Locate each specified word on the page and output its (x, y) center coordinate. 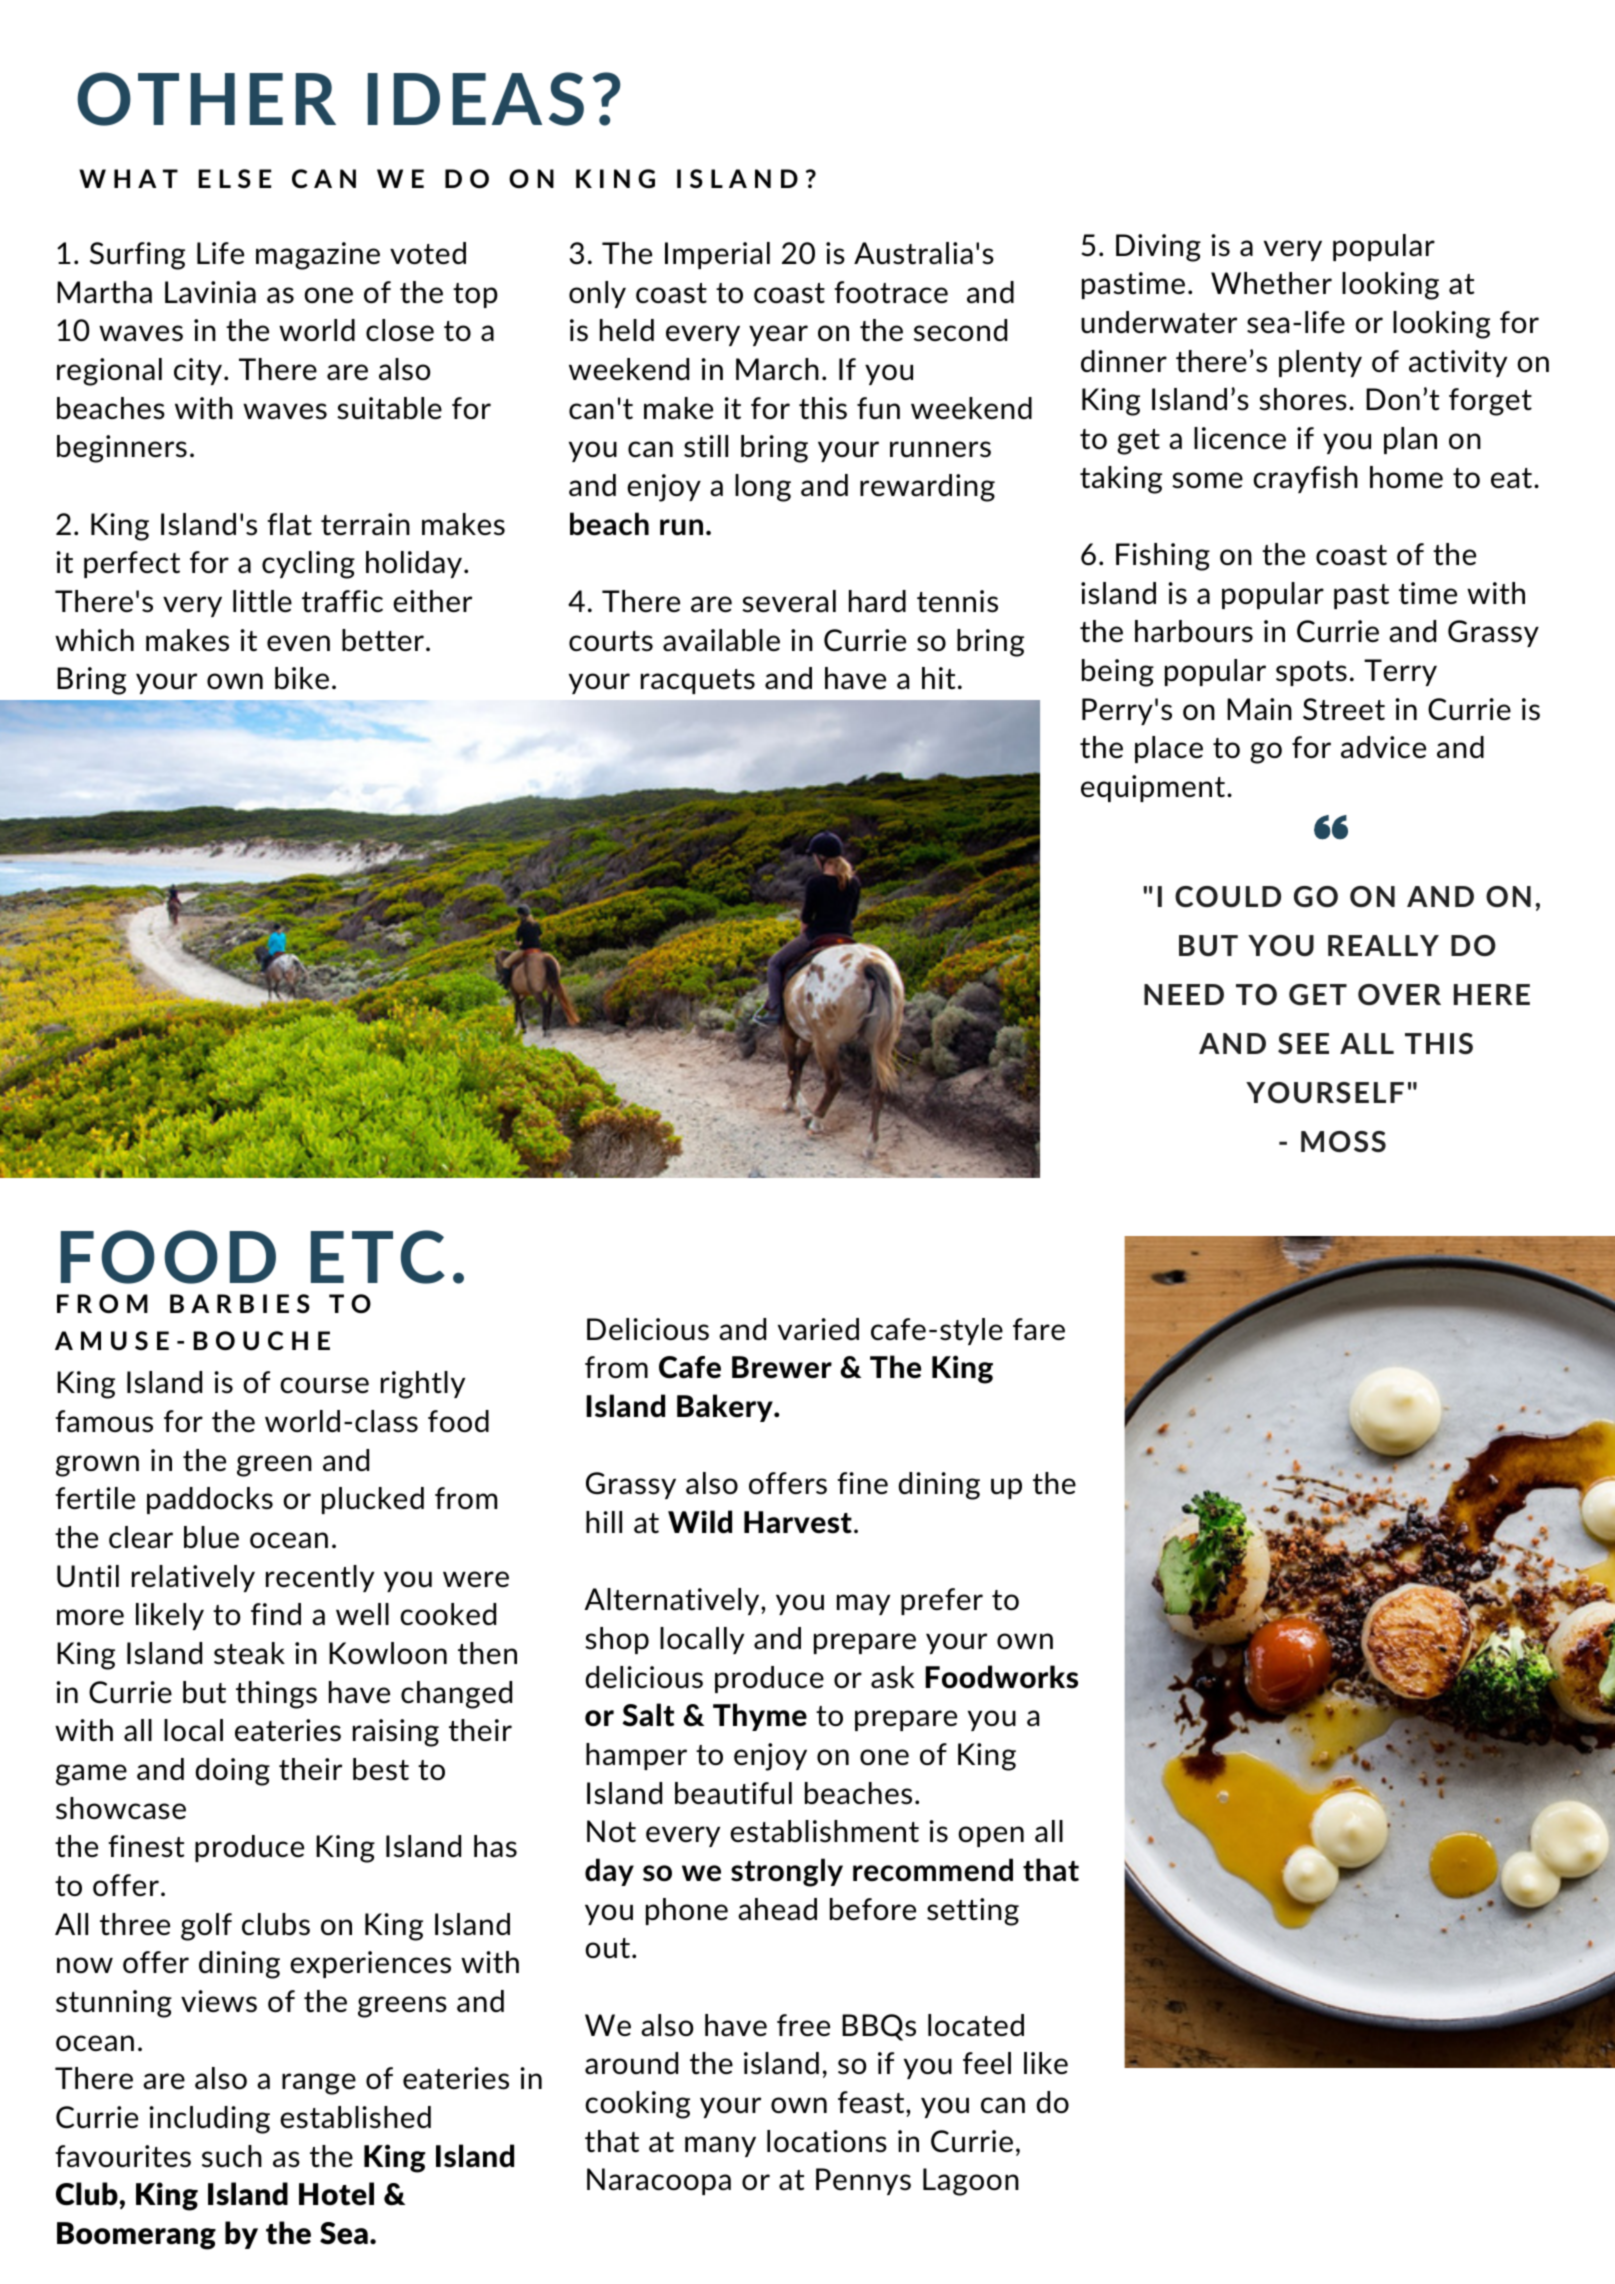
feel (987, 2063)
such (232, 2156)
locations (827, 2141)
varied (818, 1329)
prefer (942, 1601)
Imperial (717, 255)
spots (1311, 673)
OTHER (206, 99)
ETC (378, 1257)
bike (302, 678)
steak (249, 1653)
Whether (1271, 283)
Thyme (760, 1717)
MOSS (1343, 1141)
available (721, 640)
